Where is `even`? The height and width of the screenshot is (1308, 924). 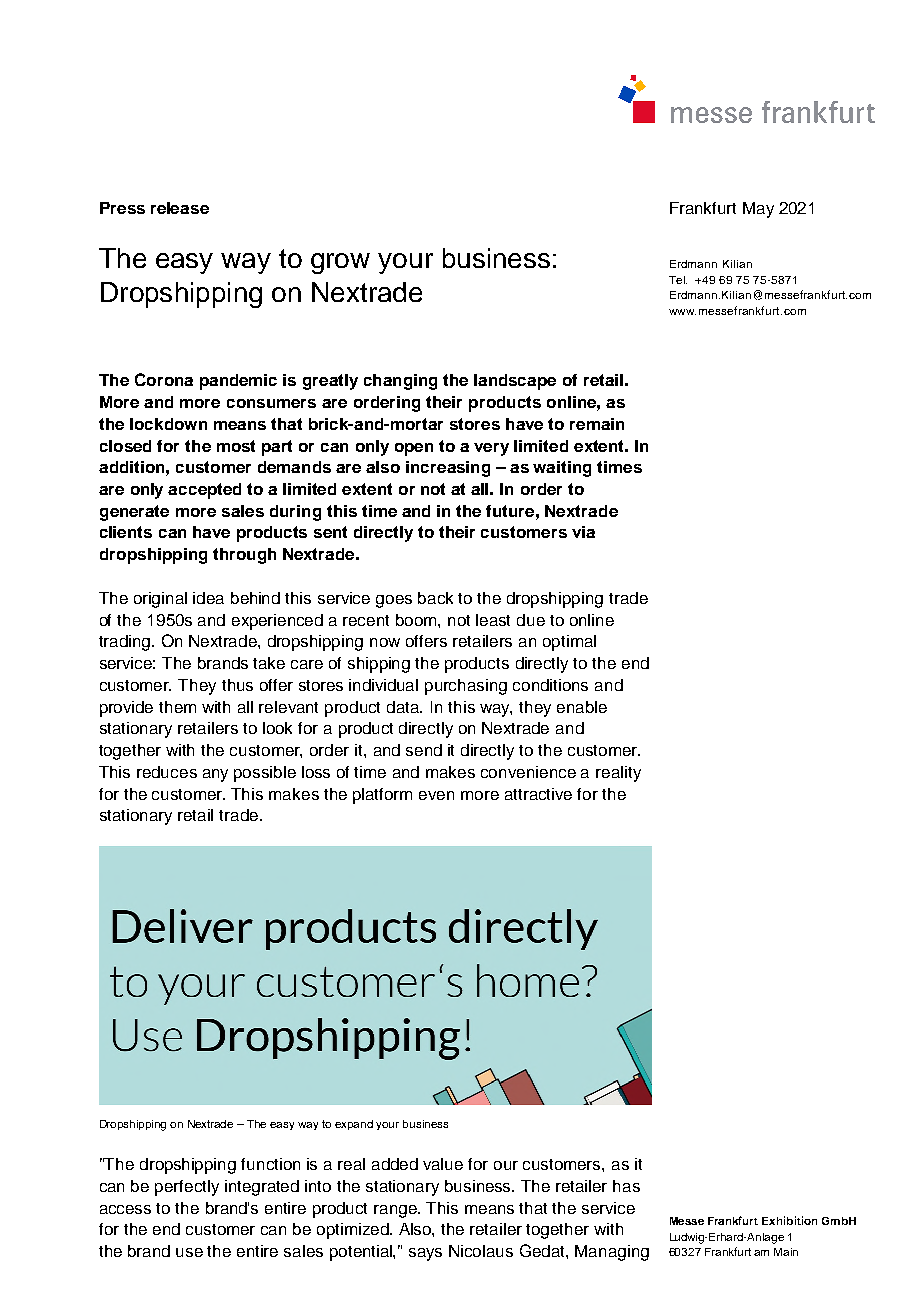
even is located at coordinates (436, 795).
